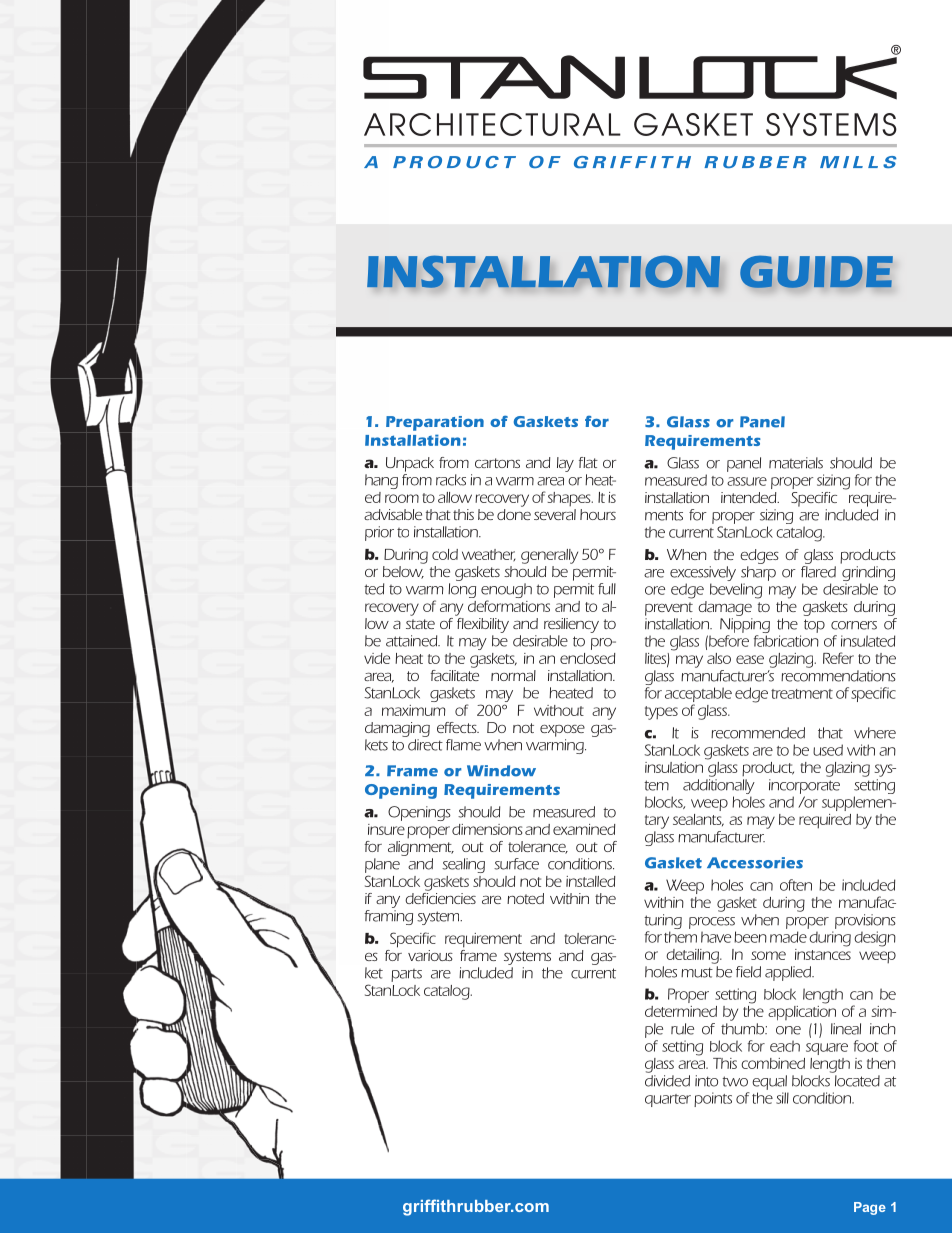  What do you see at coordinates (870, 1208) in the screenshot?
I see `Page` at bounding box center [870, 1208].
